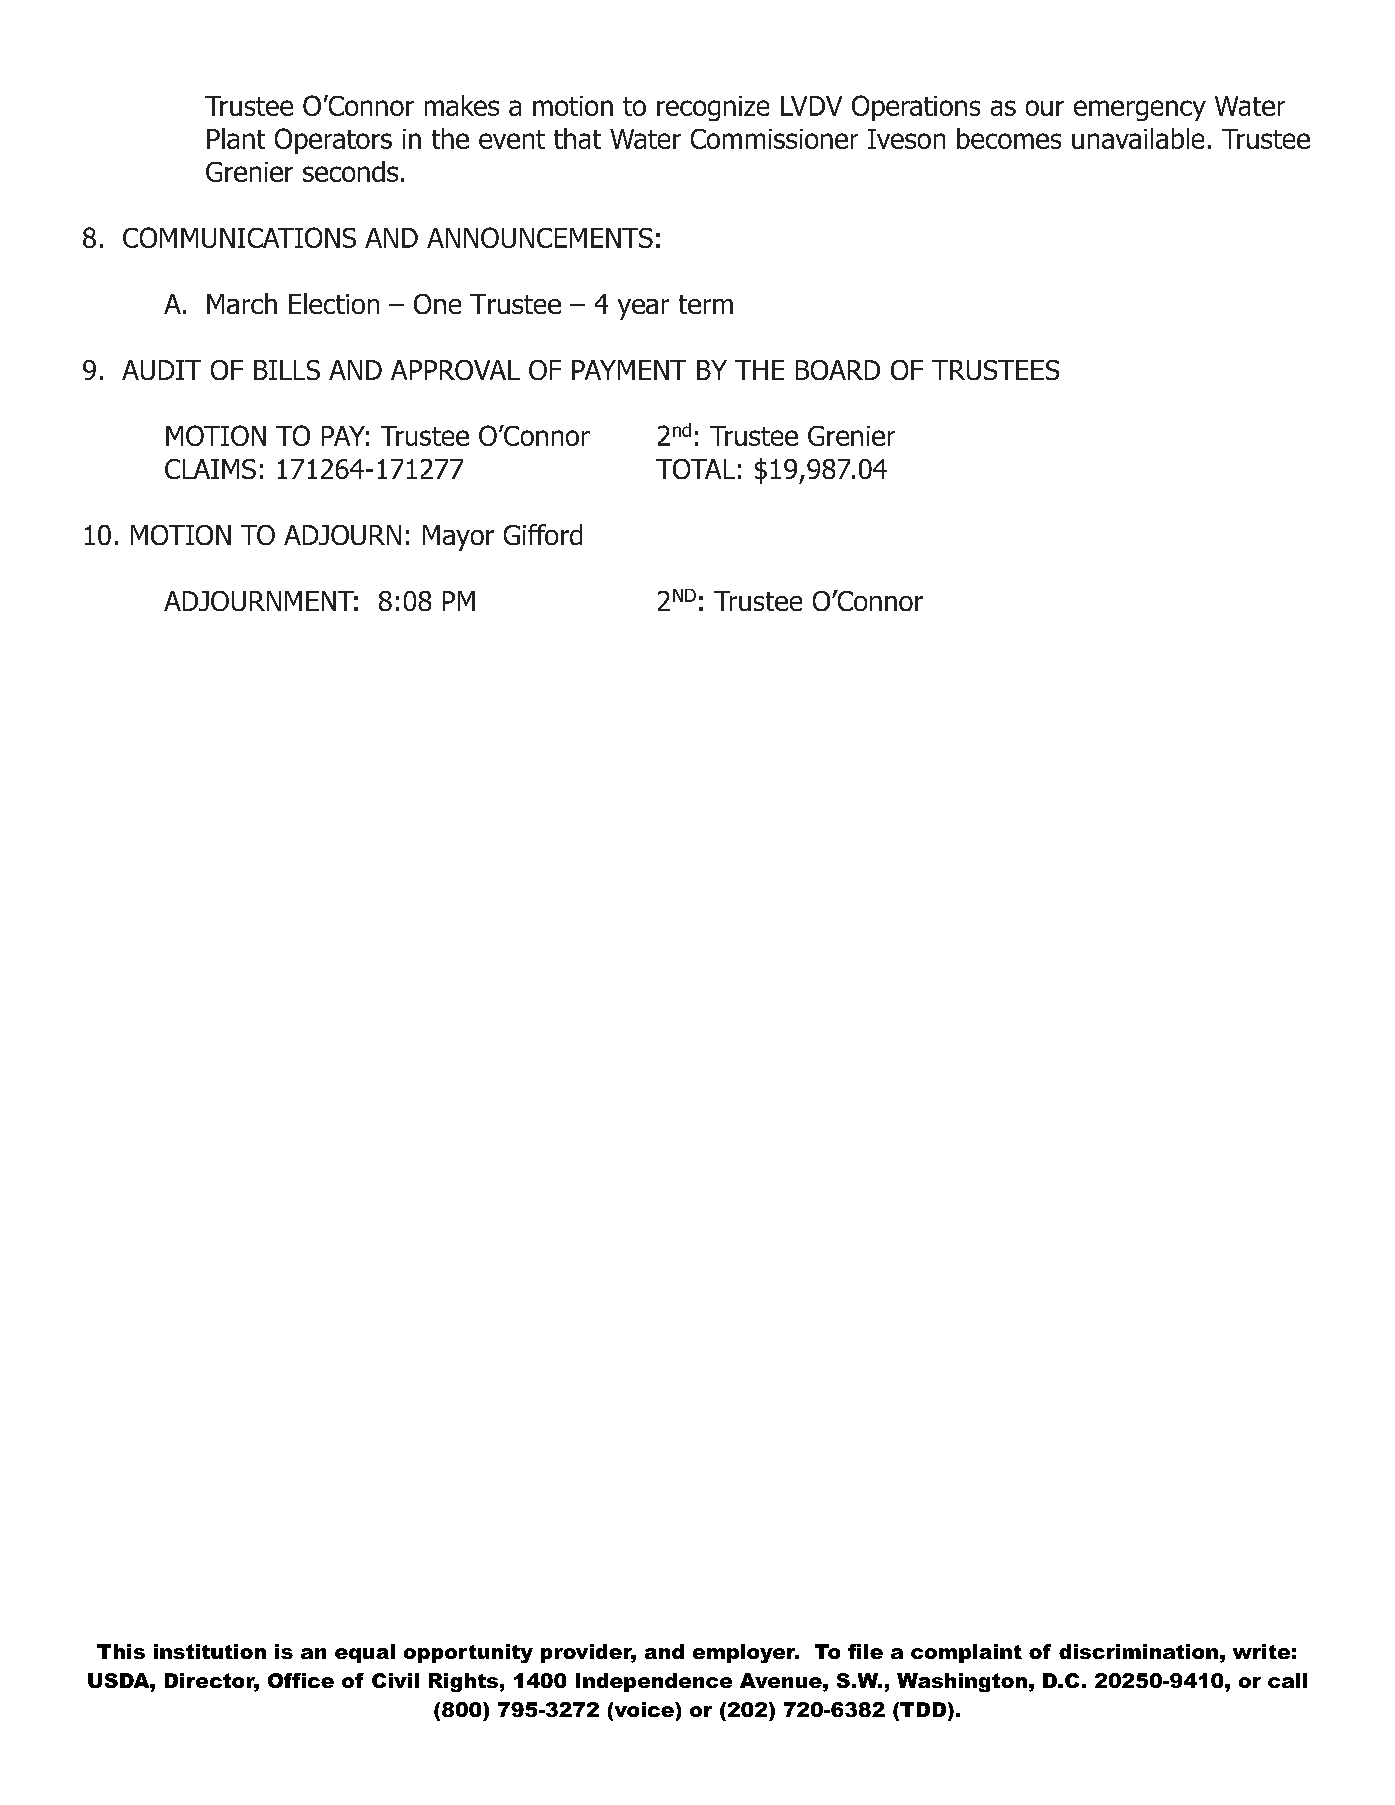 The image size is (1395, 1805). I want to click on TOTAL, so click(695, 469).
